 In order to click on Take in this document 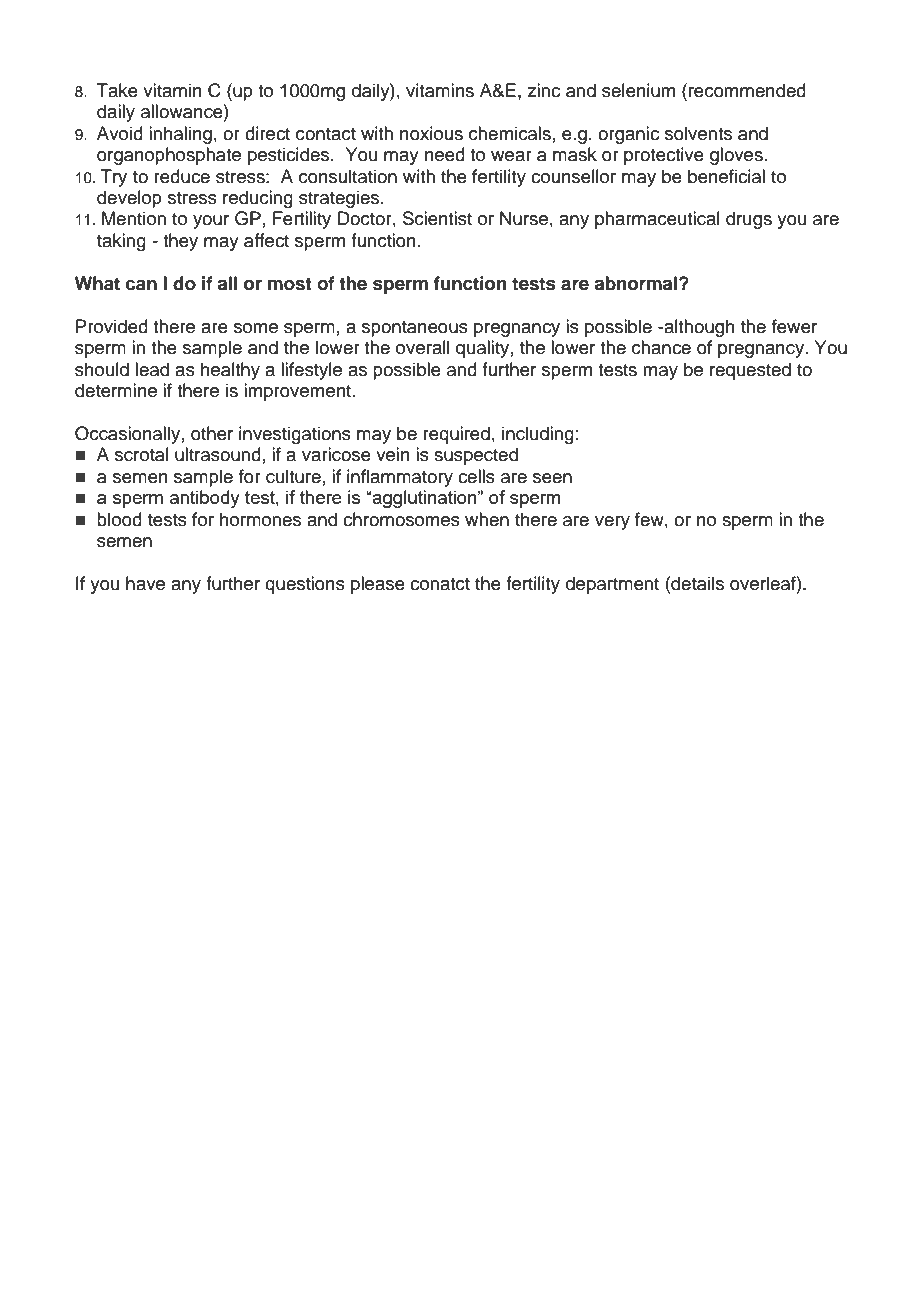, I will do `click(117, 90)`.
